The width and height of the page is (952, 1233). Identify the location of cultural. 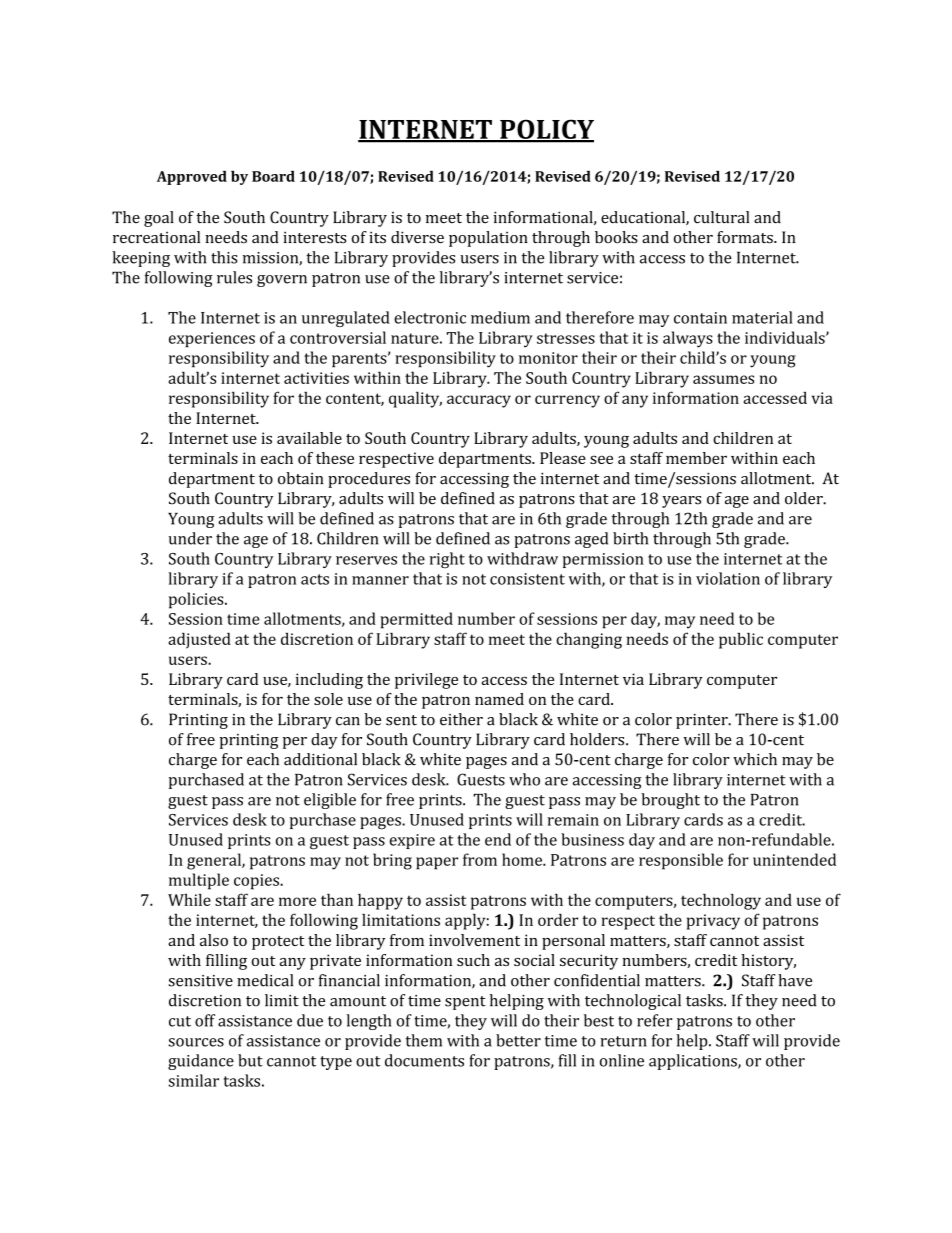
(722, 217).
